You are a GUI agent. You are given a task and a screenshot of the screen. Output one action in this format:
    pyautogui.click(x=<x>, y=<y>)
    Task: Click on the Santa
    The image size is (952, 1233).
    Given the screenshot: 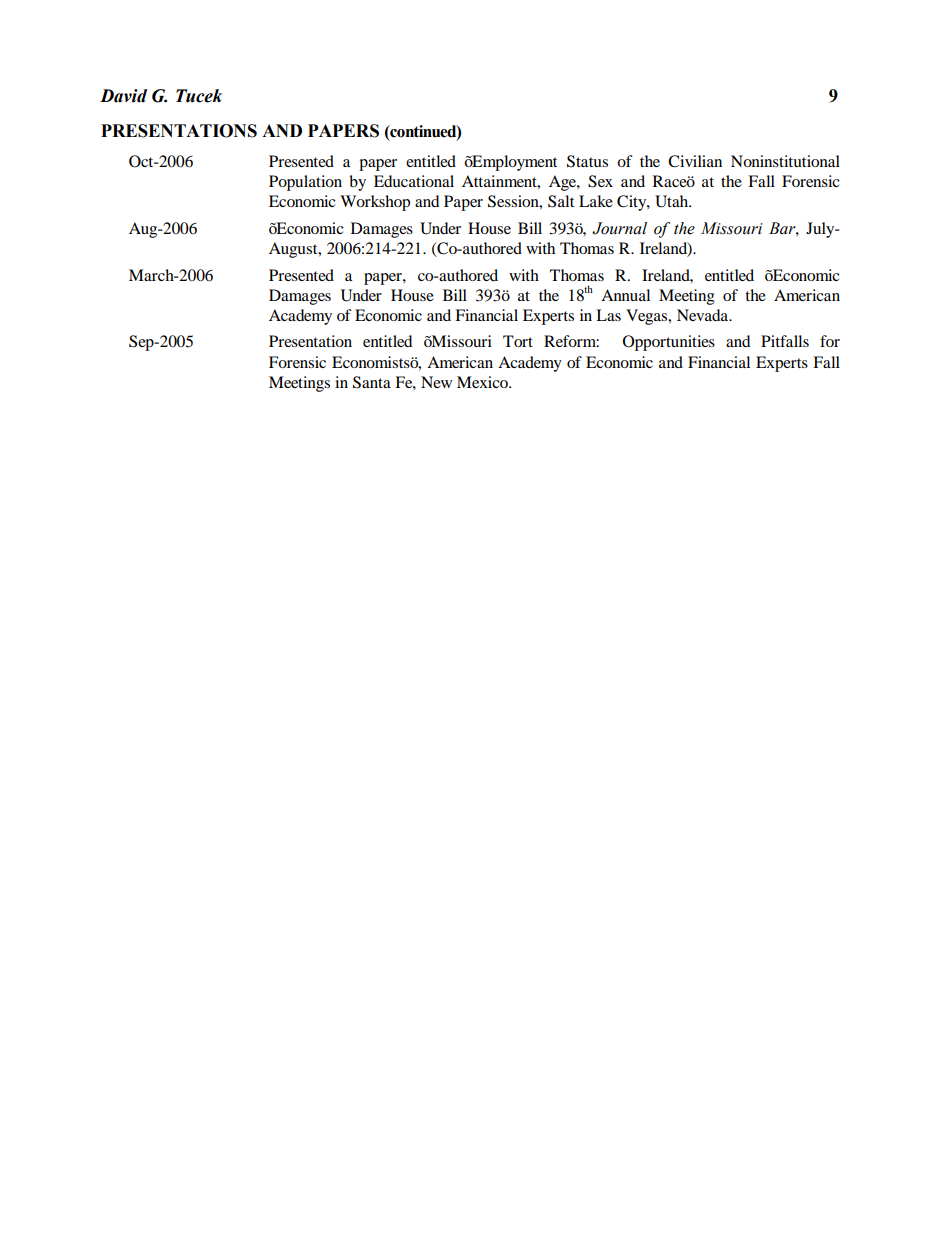 What is the action you would take?
    pyautogui.click(x=372, y=382)
